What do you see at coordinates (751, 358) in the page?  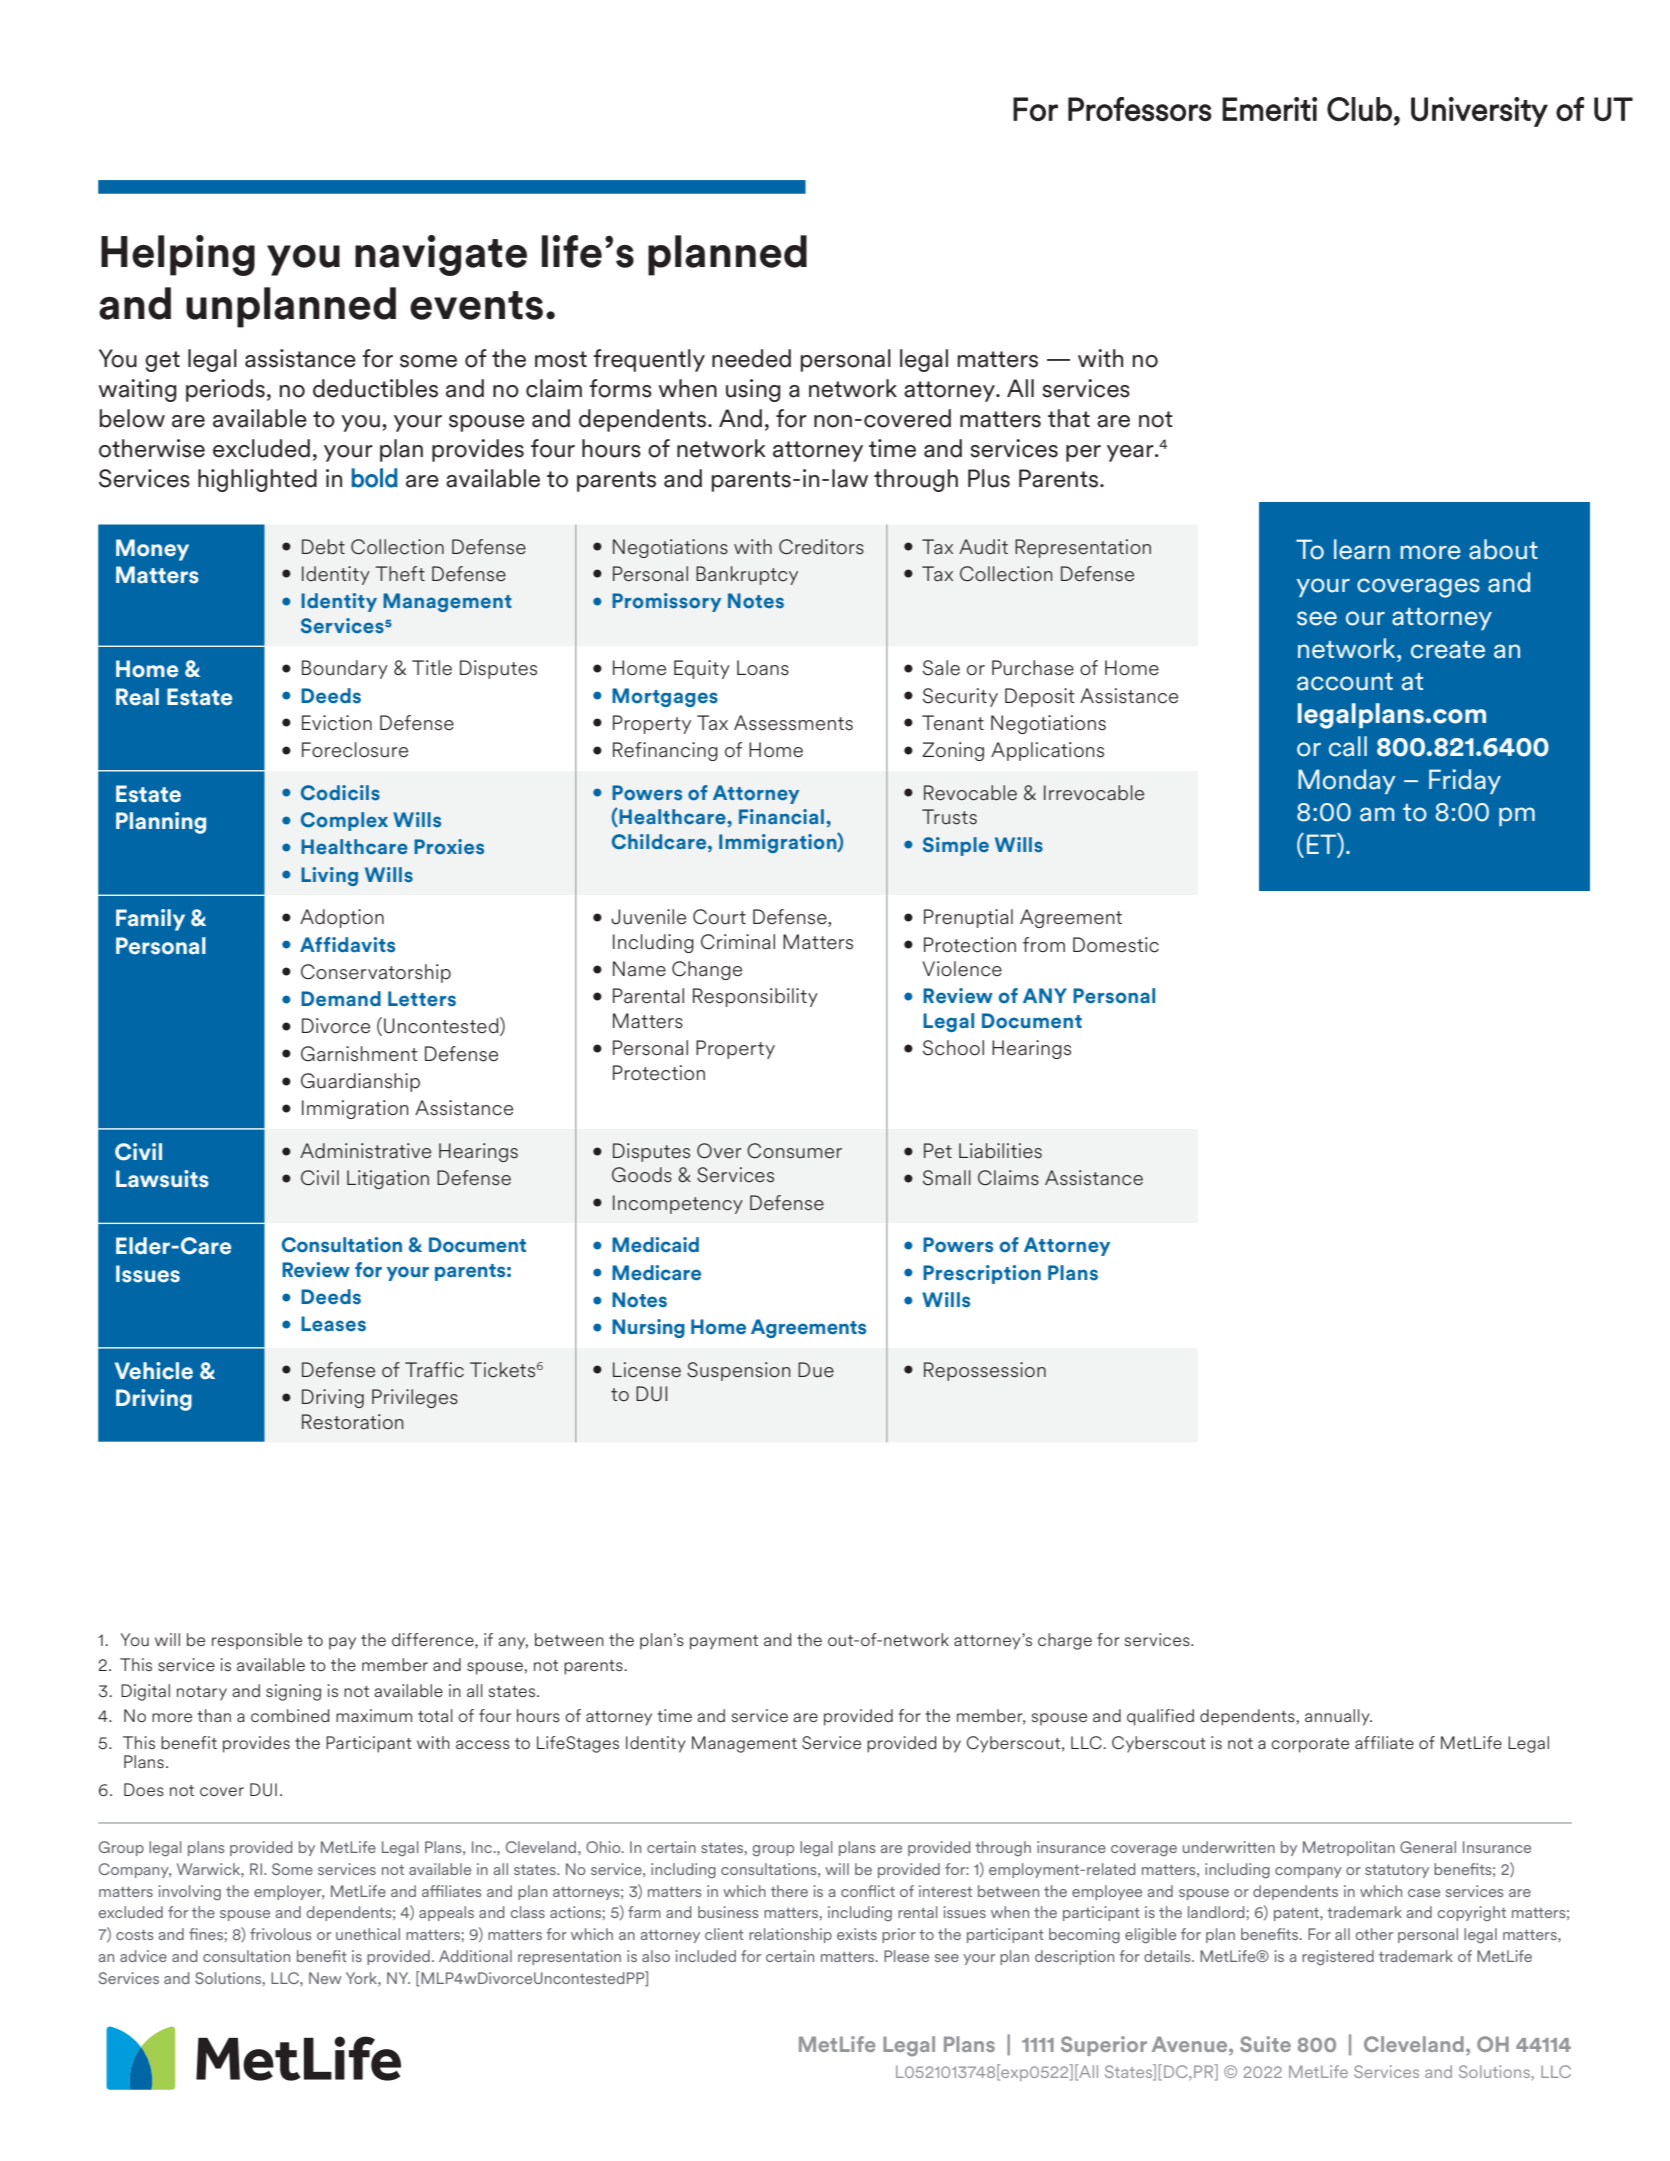 I see `needed` at bounding box center [751, 358].
